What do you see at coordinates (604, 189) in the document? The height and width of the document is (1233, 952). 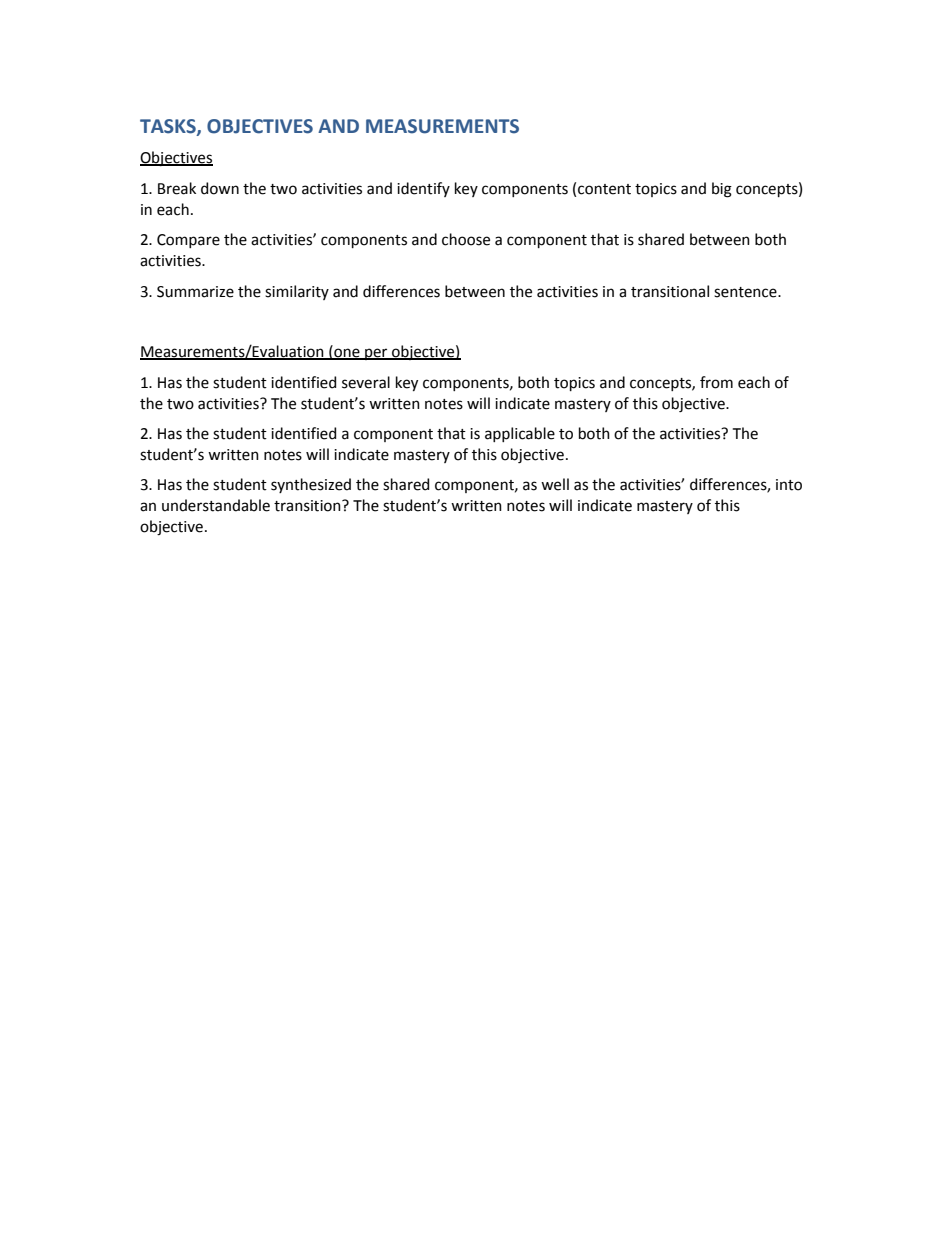 I see `content` at bounding box center [604, 189].
